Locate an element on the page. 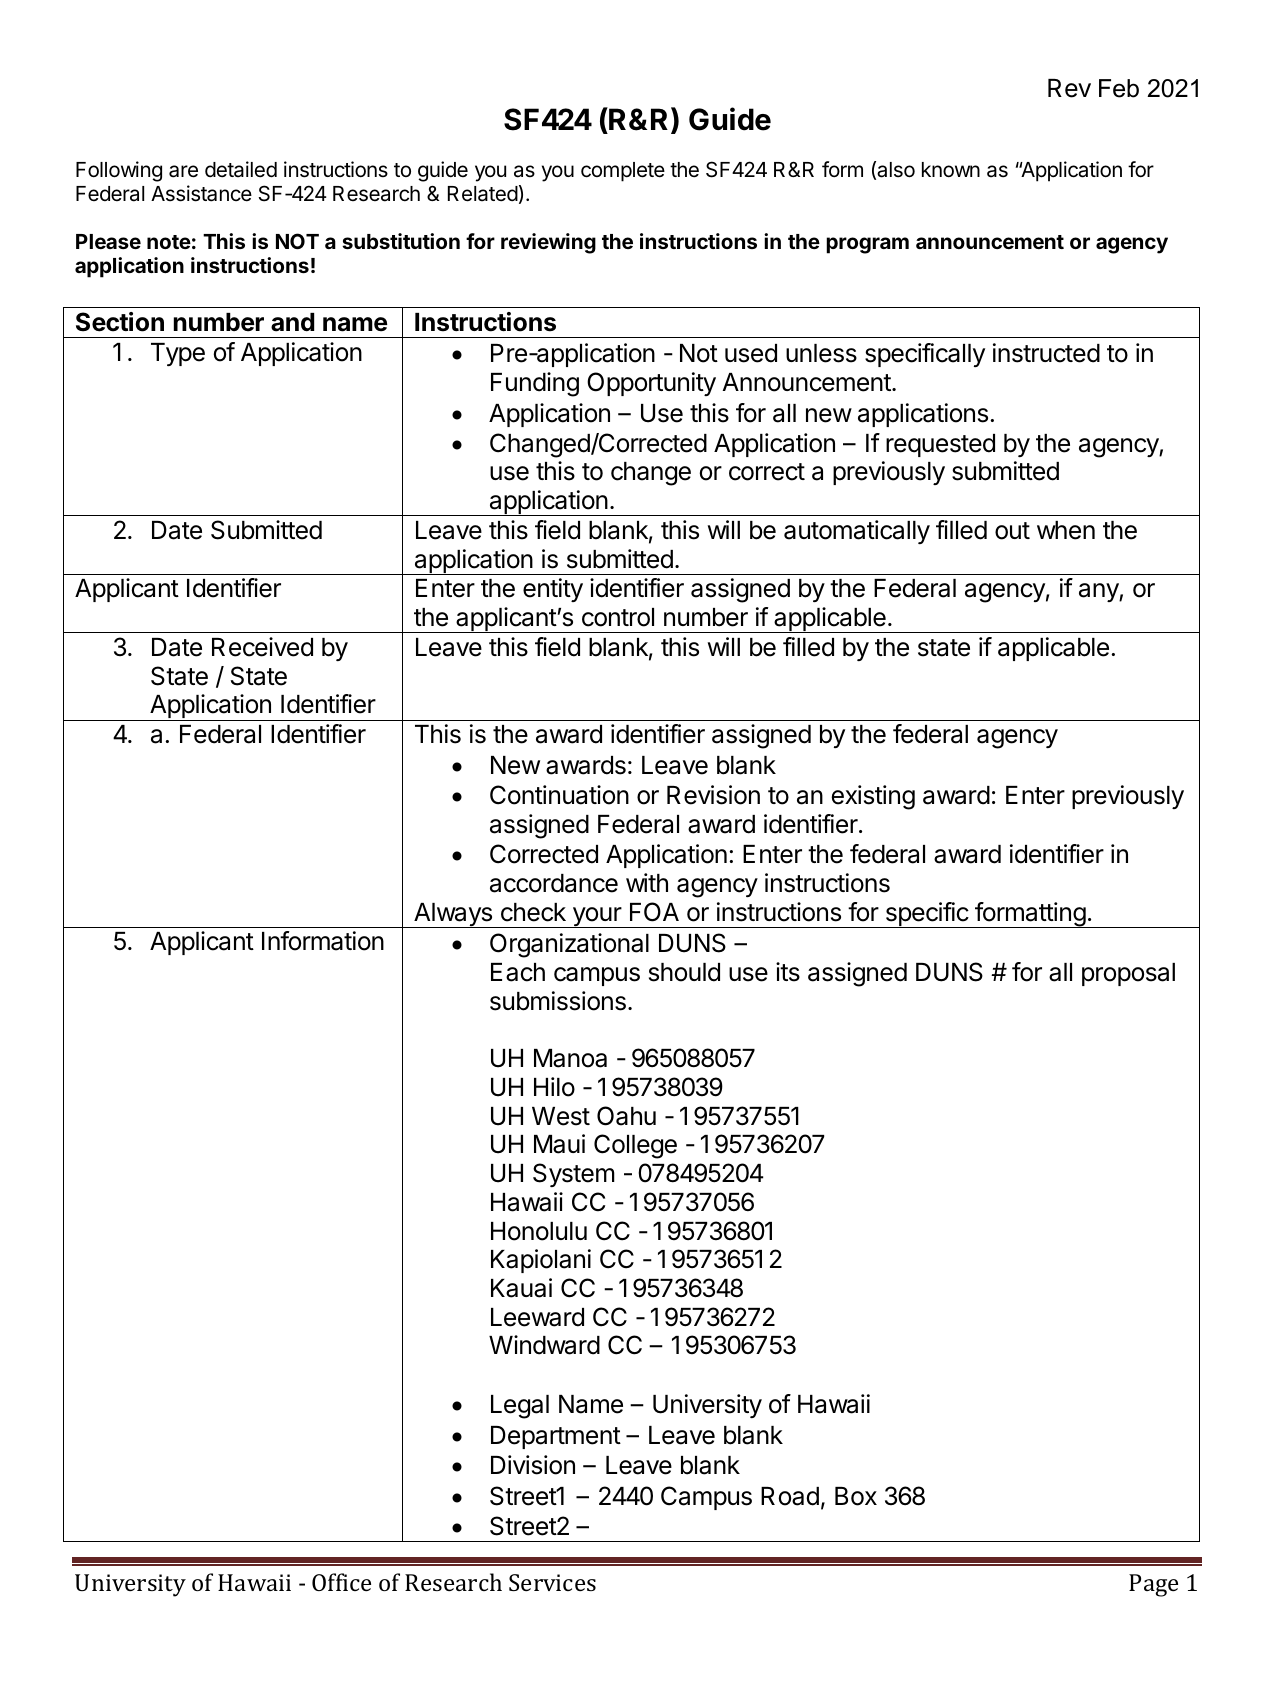 The height and width of the image is (1701, 1274). Always is located at coordinates (453, 915).
